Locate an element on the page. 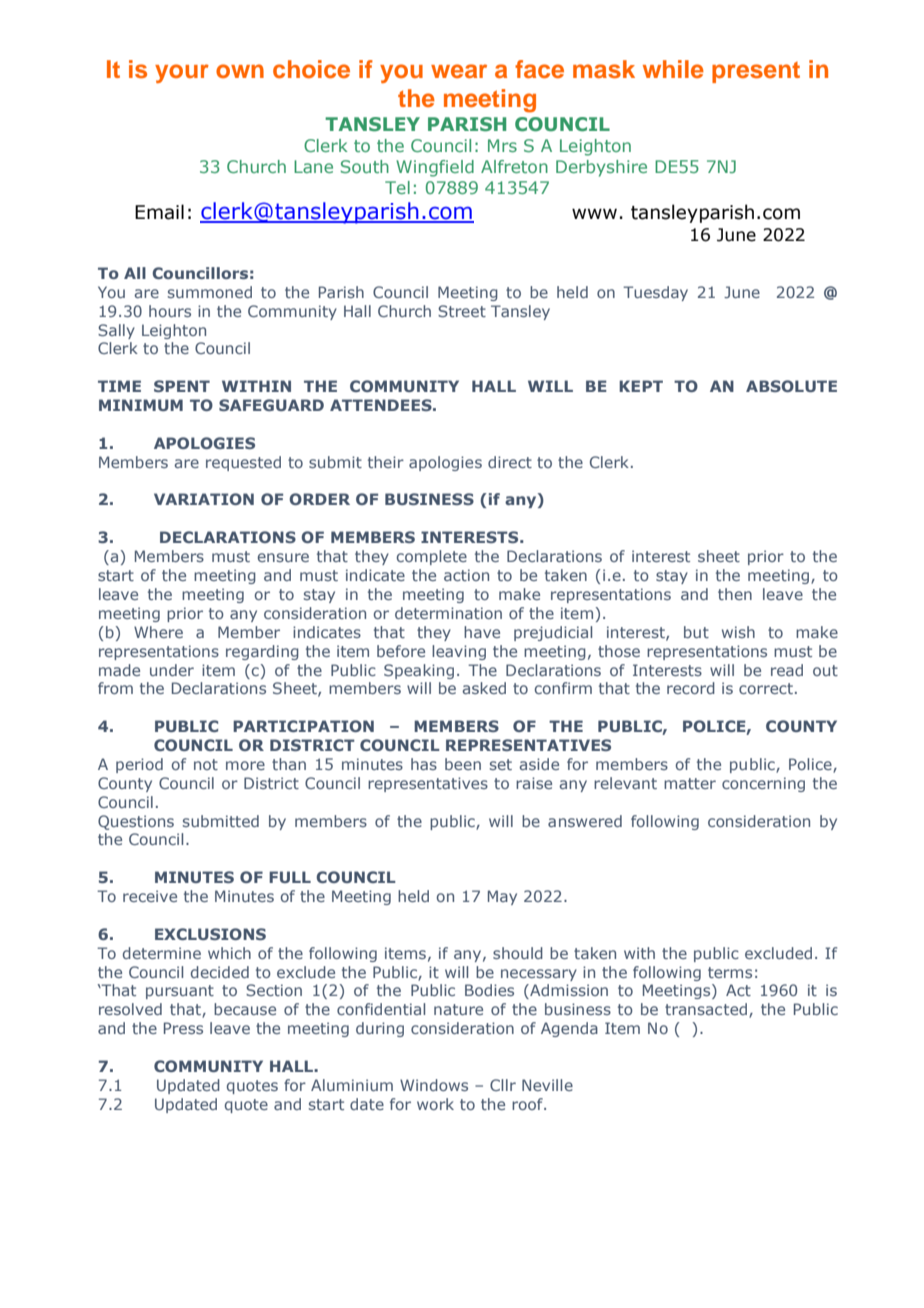 The width and height of the image is (924, 1308). your is located at coordinates (182, 73).
